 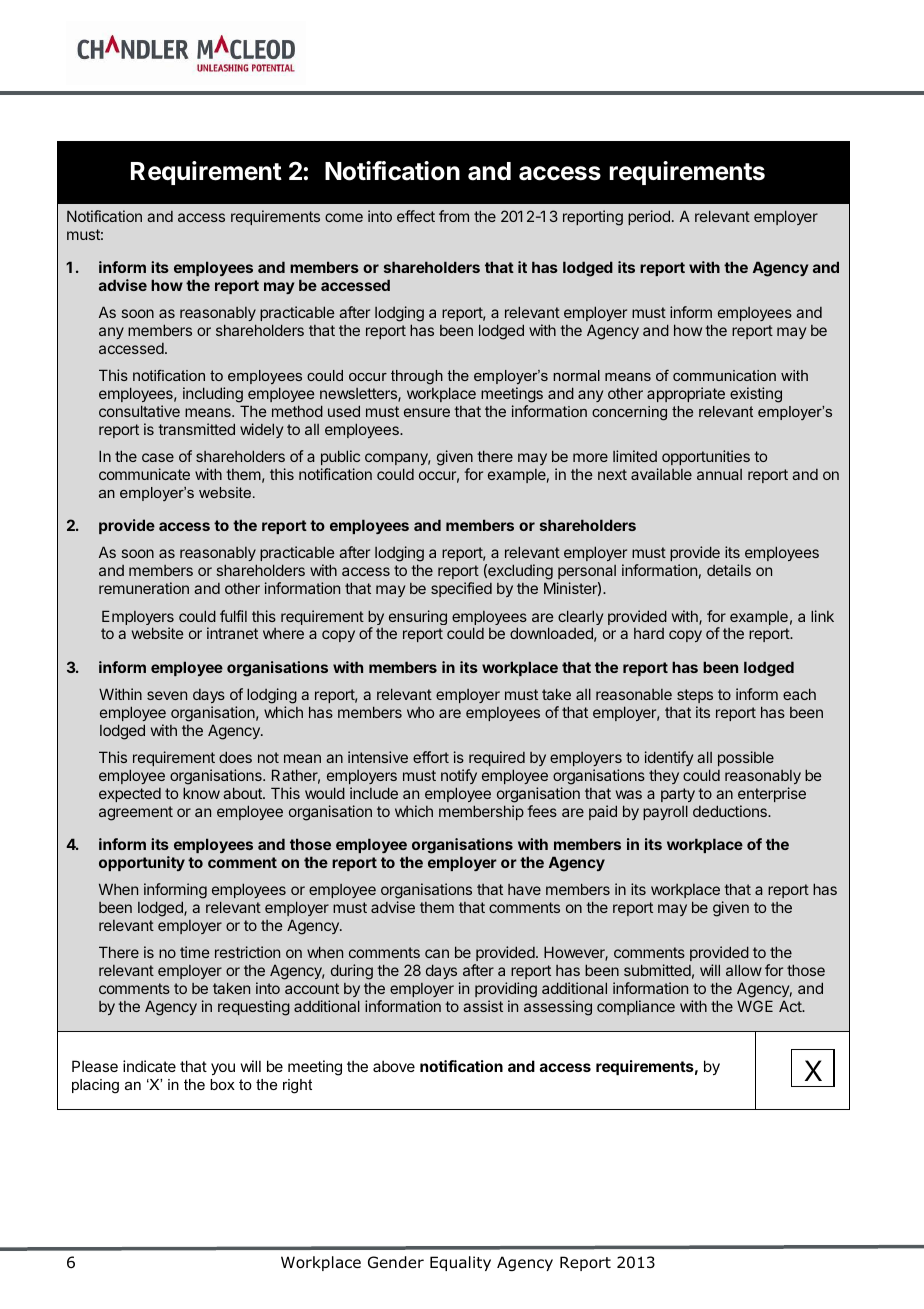 I want to click on come, so click(x=344, y=217).
